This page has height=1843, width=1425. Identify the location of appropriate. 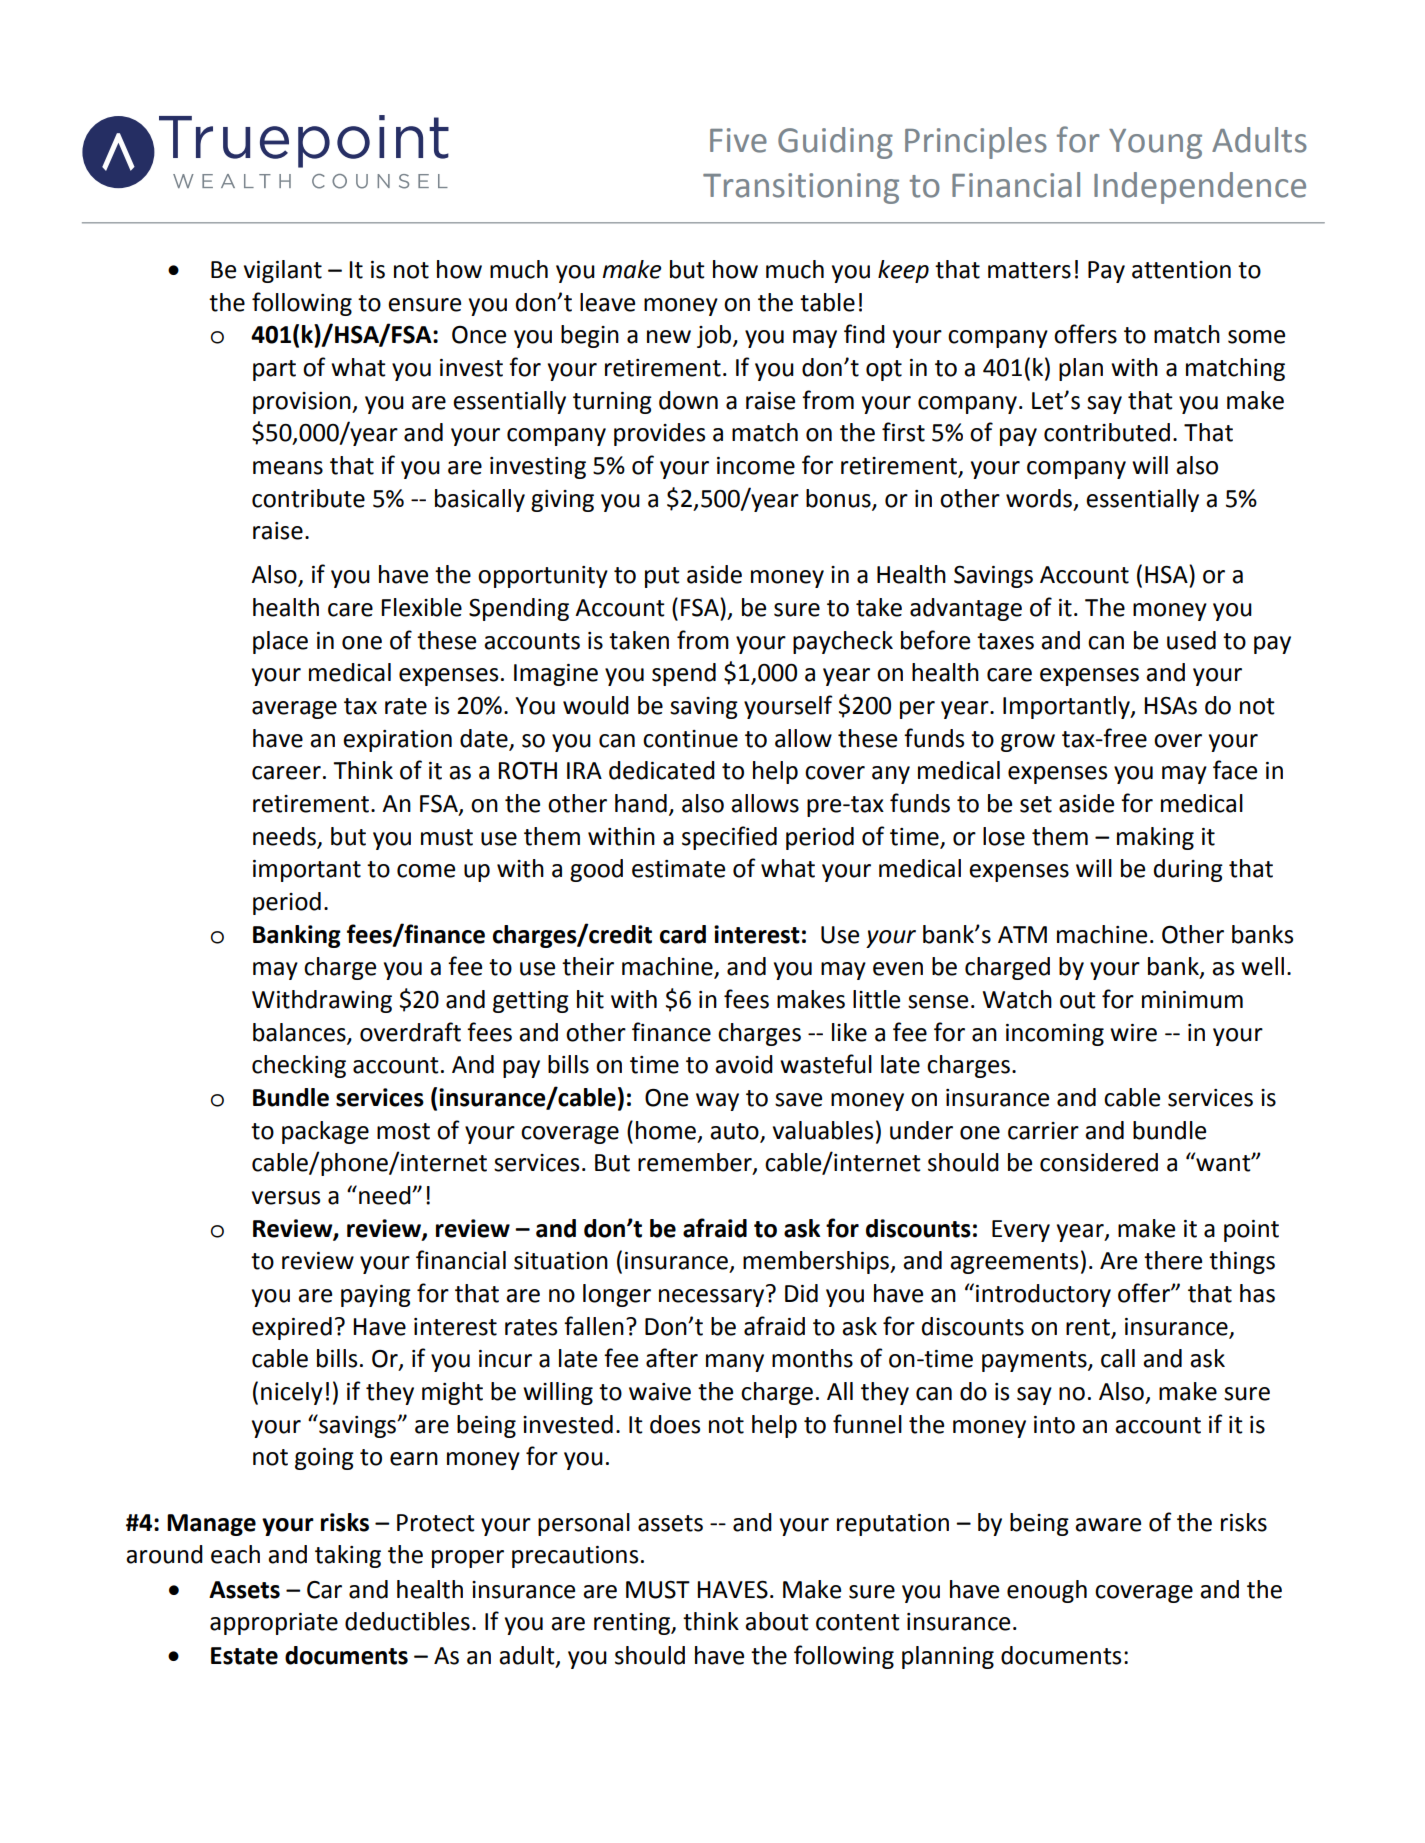
(274, 1624).
